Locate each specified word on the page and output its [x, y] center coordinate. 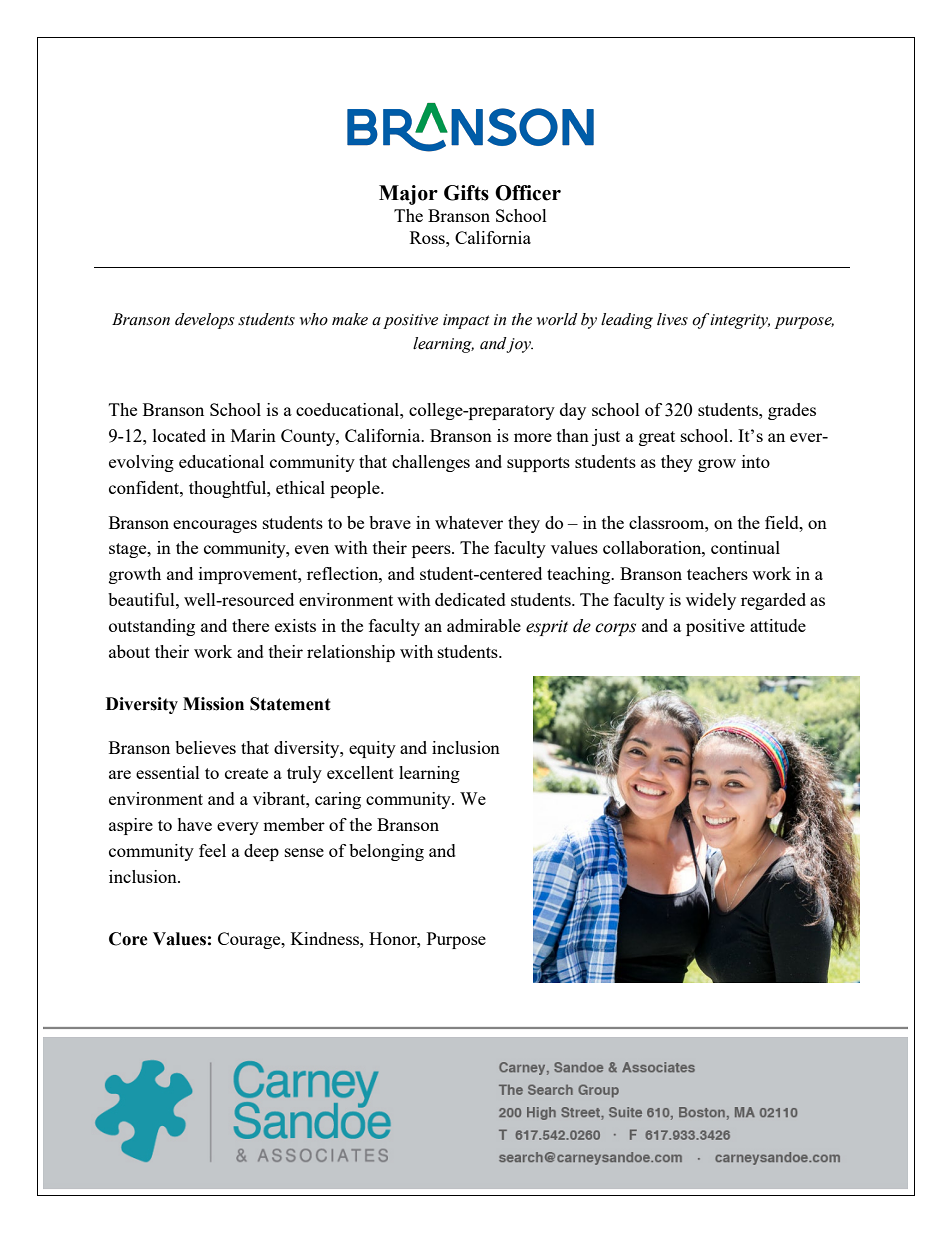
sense [304, 852]
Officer [528, 193]
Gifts [466, 193]
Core [128, 939]
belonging [386, 852]
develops [204, 321]
